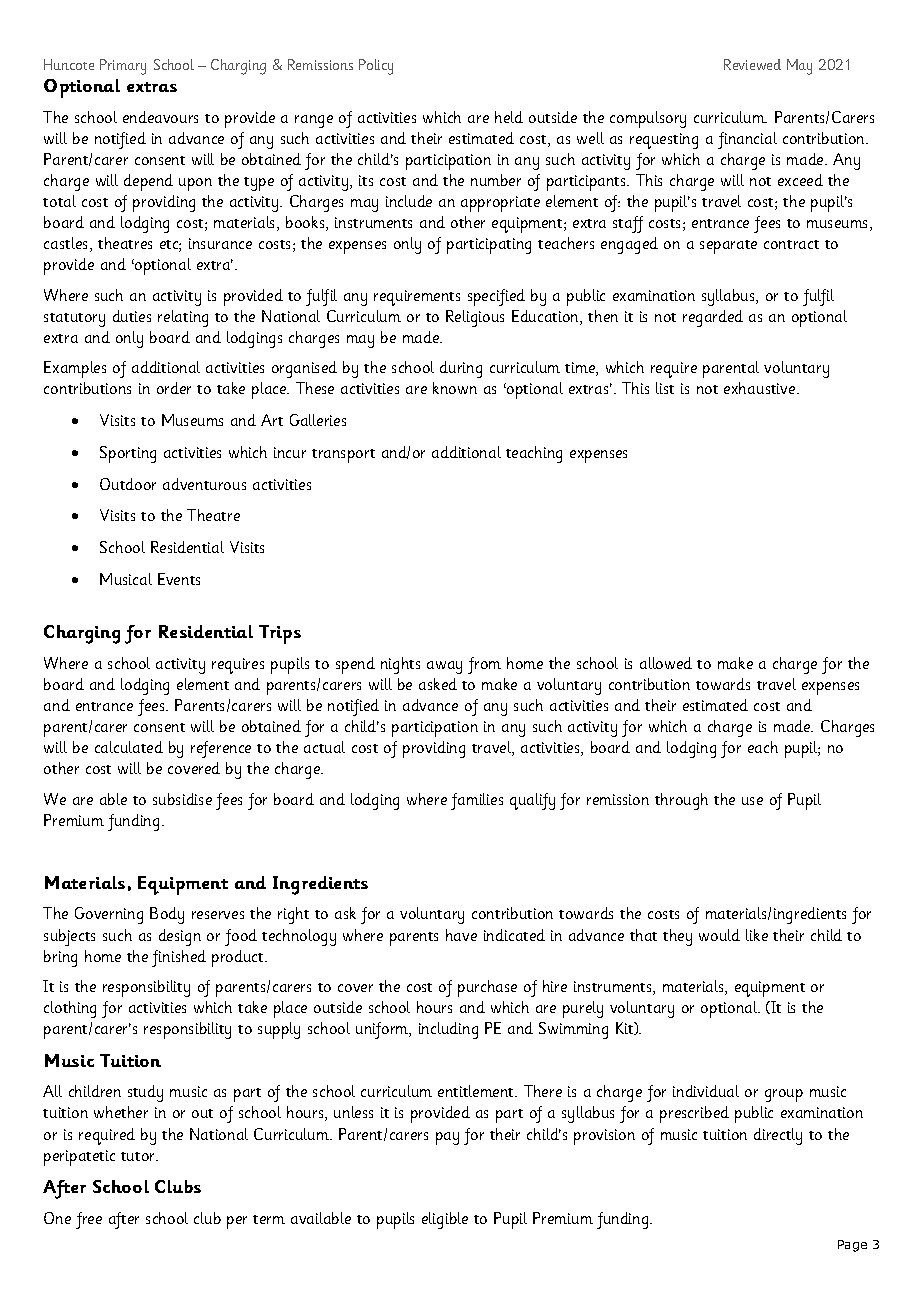 The width and height of the screenshot is (924, 1308). What do you see at coordinates (455, 388) in the screenshot?
I see `known` at bounding box center [455, 388].
